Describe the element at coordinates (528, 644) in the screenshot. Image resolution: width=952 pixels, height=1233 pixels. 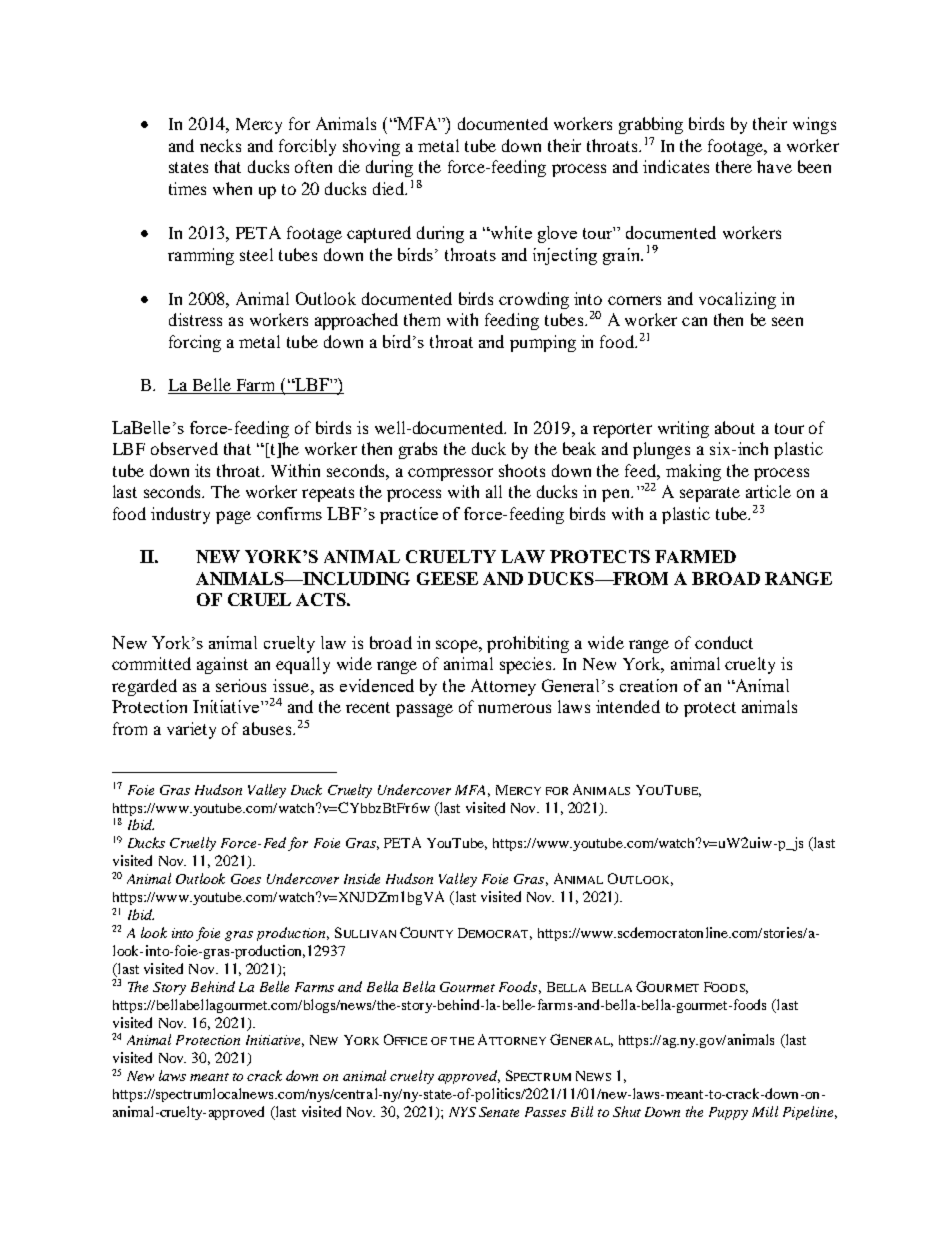
I see `prohibiting` at that location.
